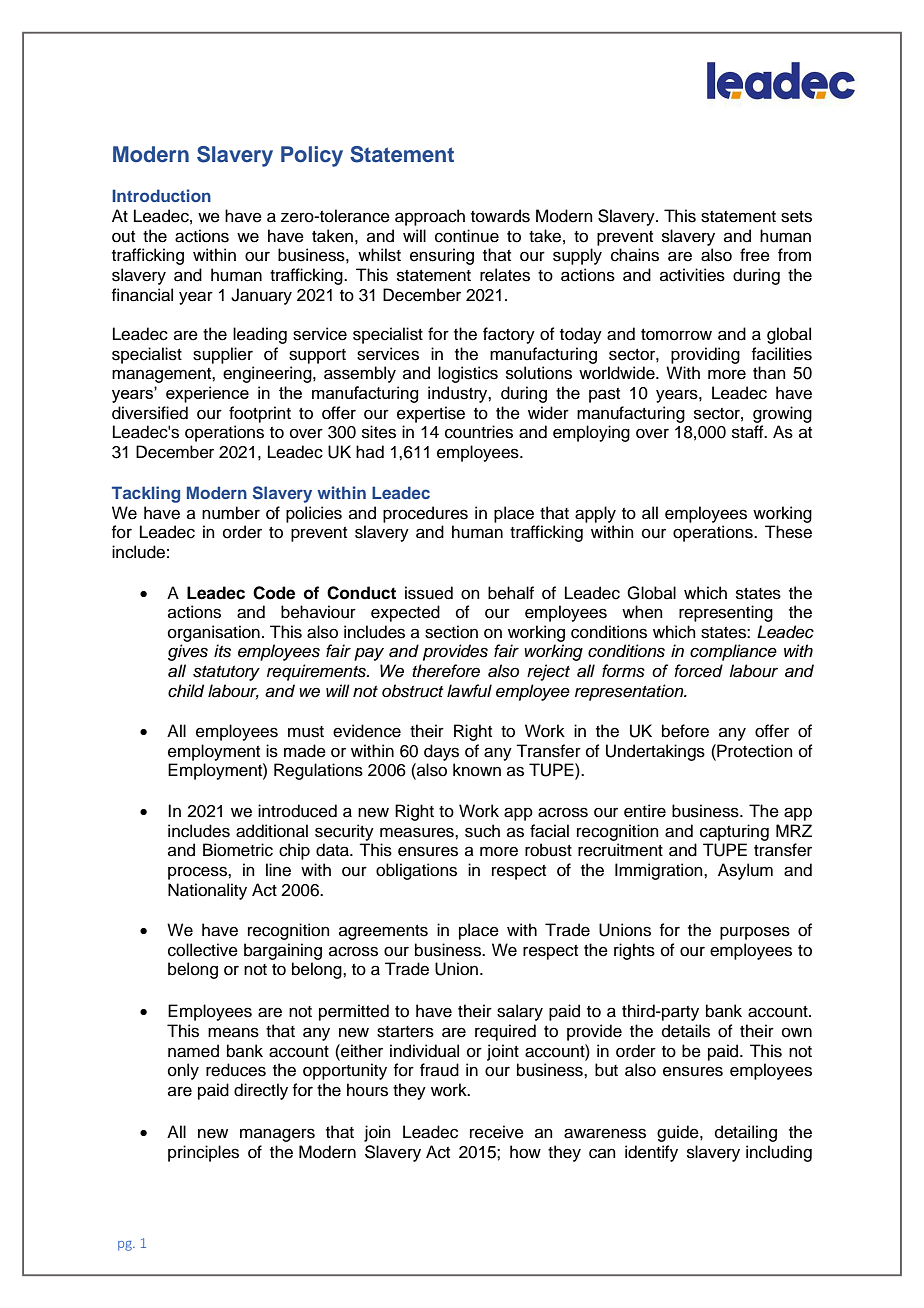  What do you see at coordinates (207, 394) in the document?
I see `experience` at bounding box center [207, 394].
